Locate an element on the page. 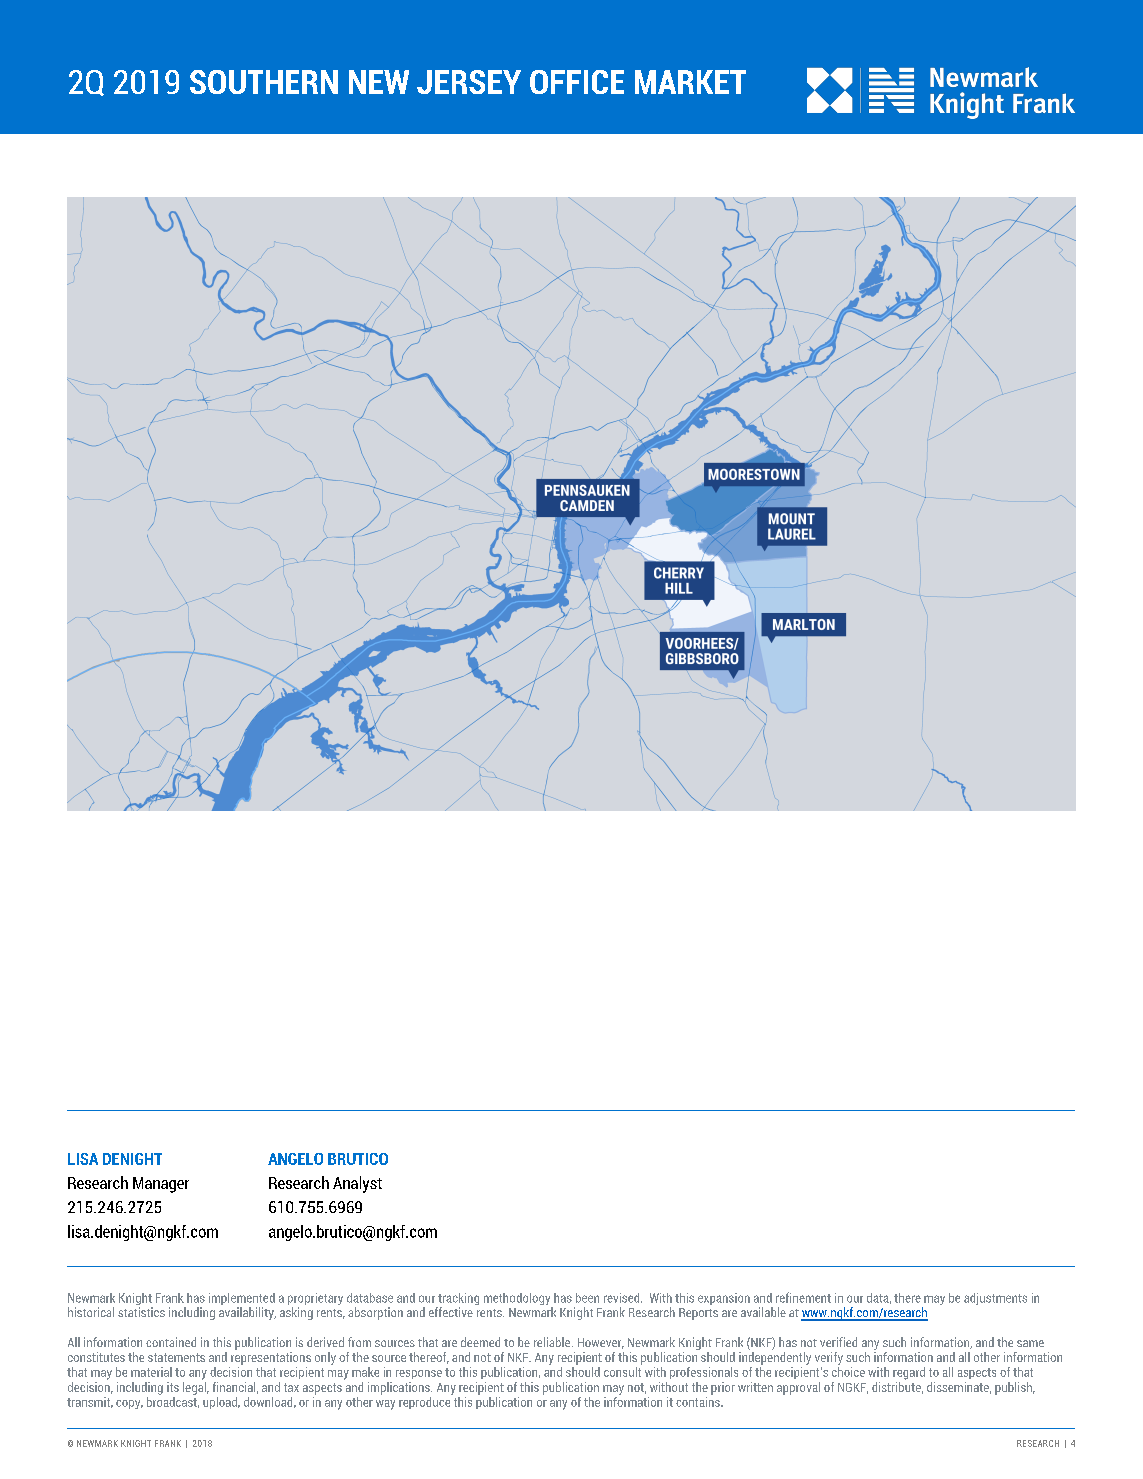 This image has width=1143, height=1479. JERSEY is located at coordinates (469, 82).
